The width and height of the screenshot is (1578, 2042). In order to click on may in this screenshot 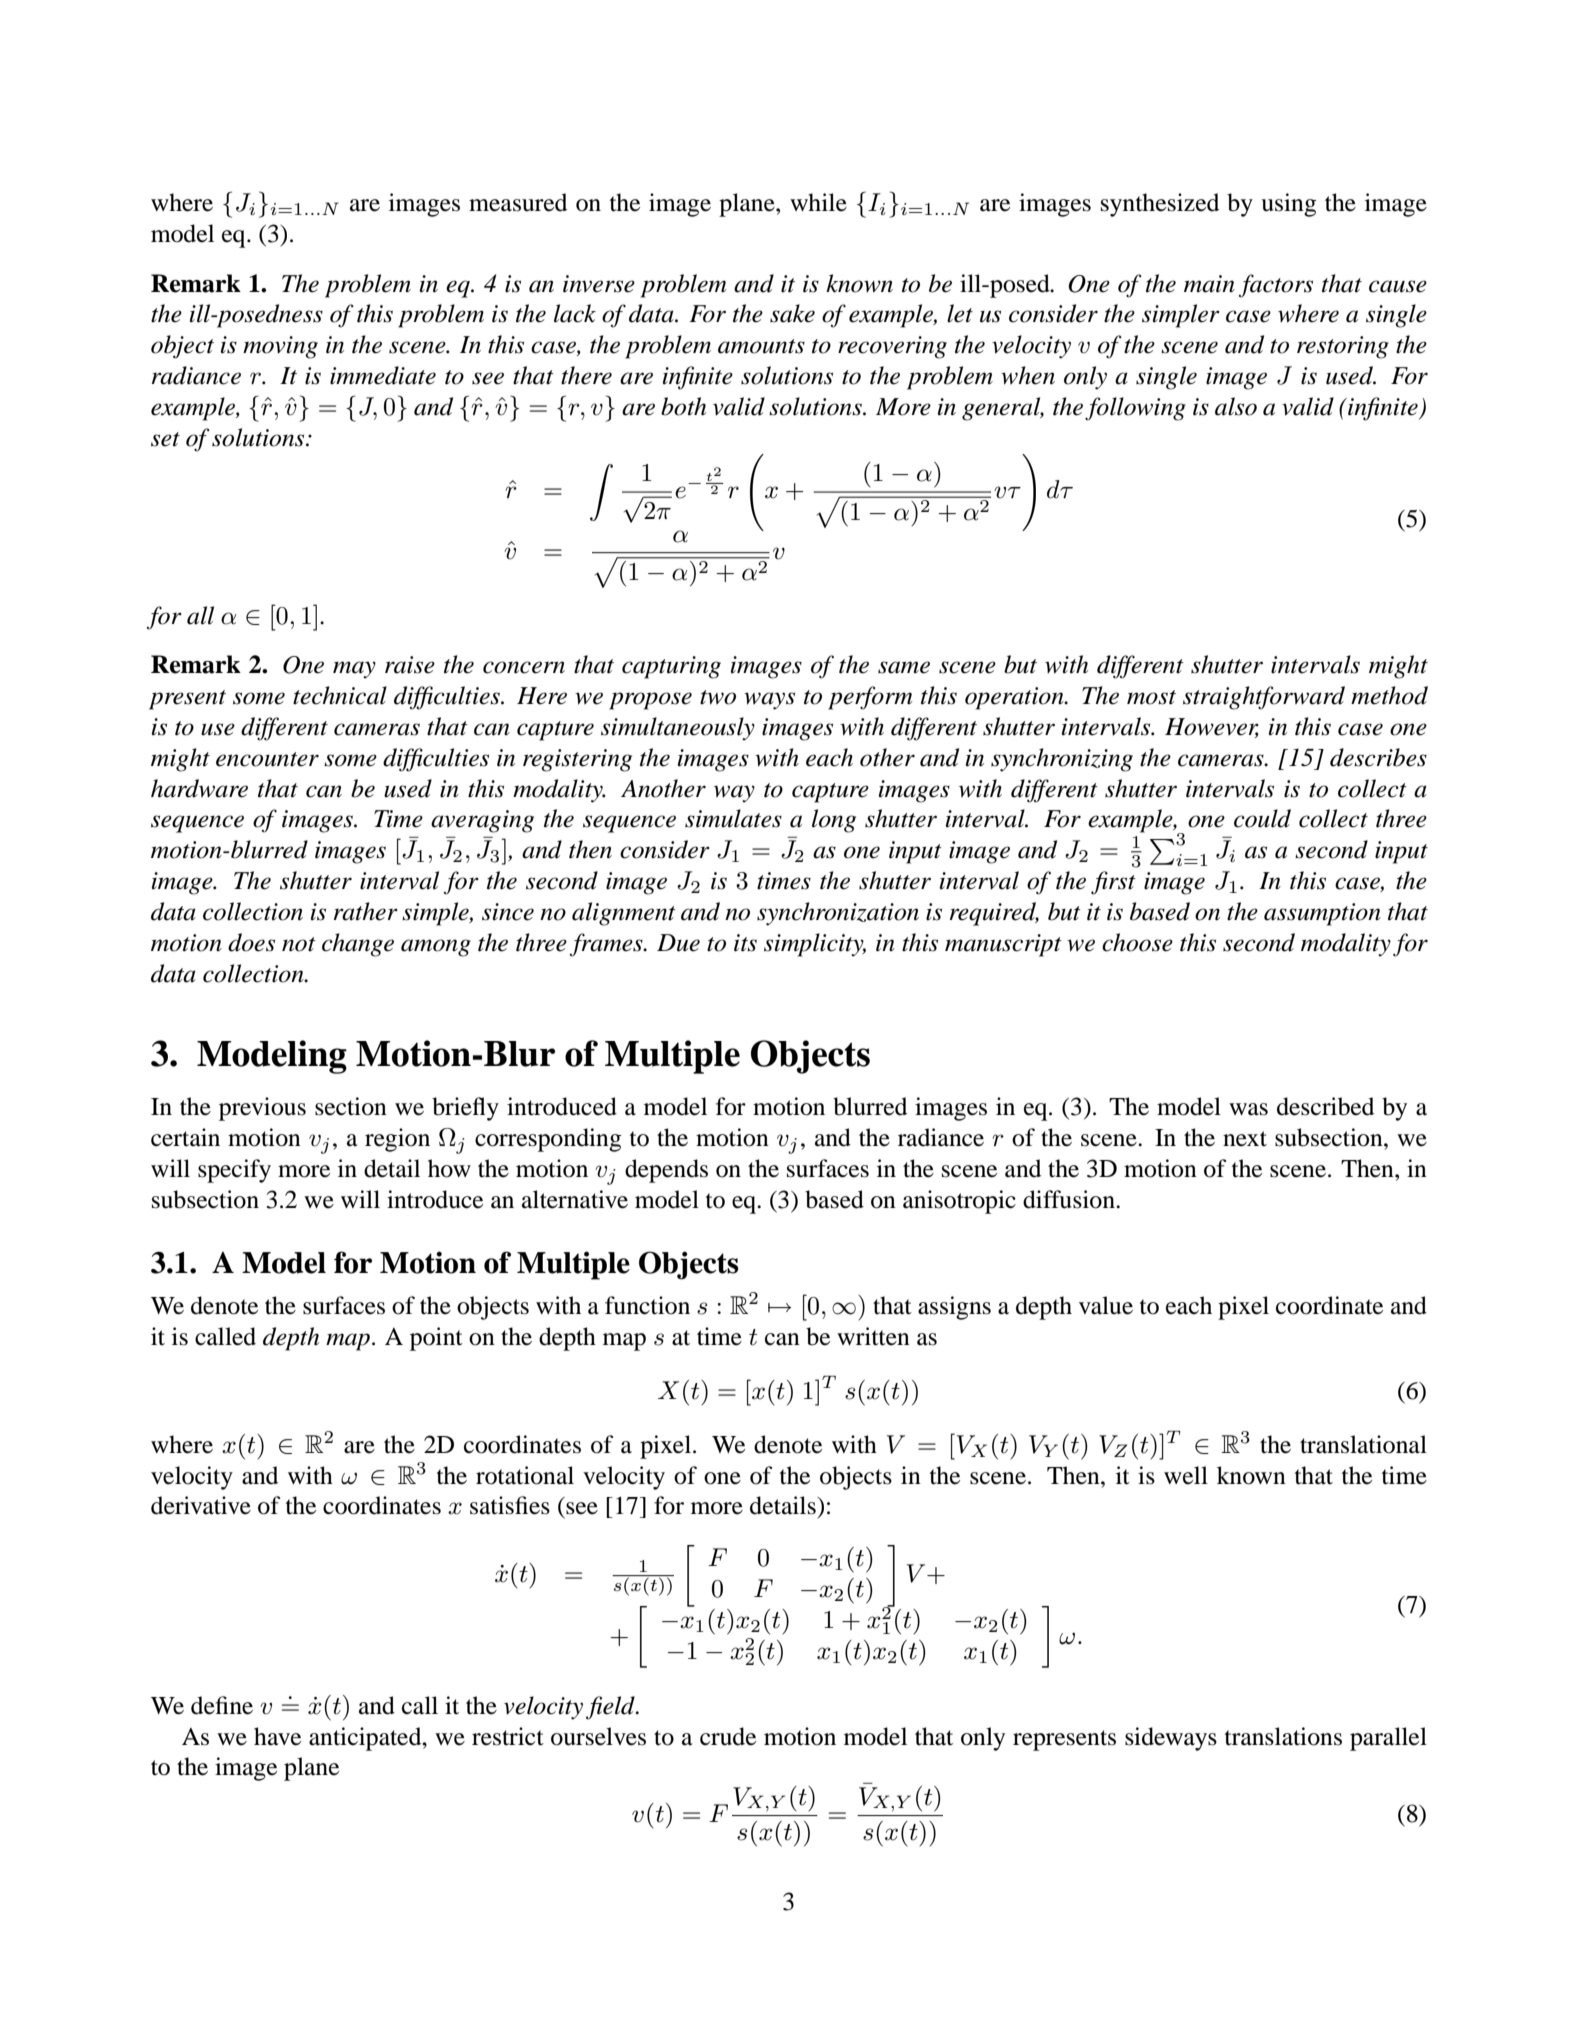, I will do `click(354, 670)`.
